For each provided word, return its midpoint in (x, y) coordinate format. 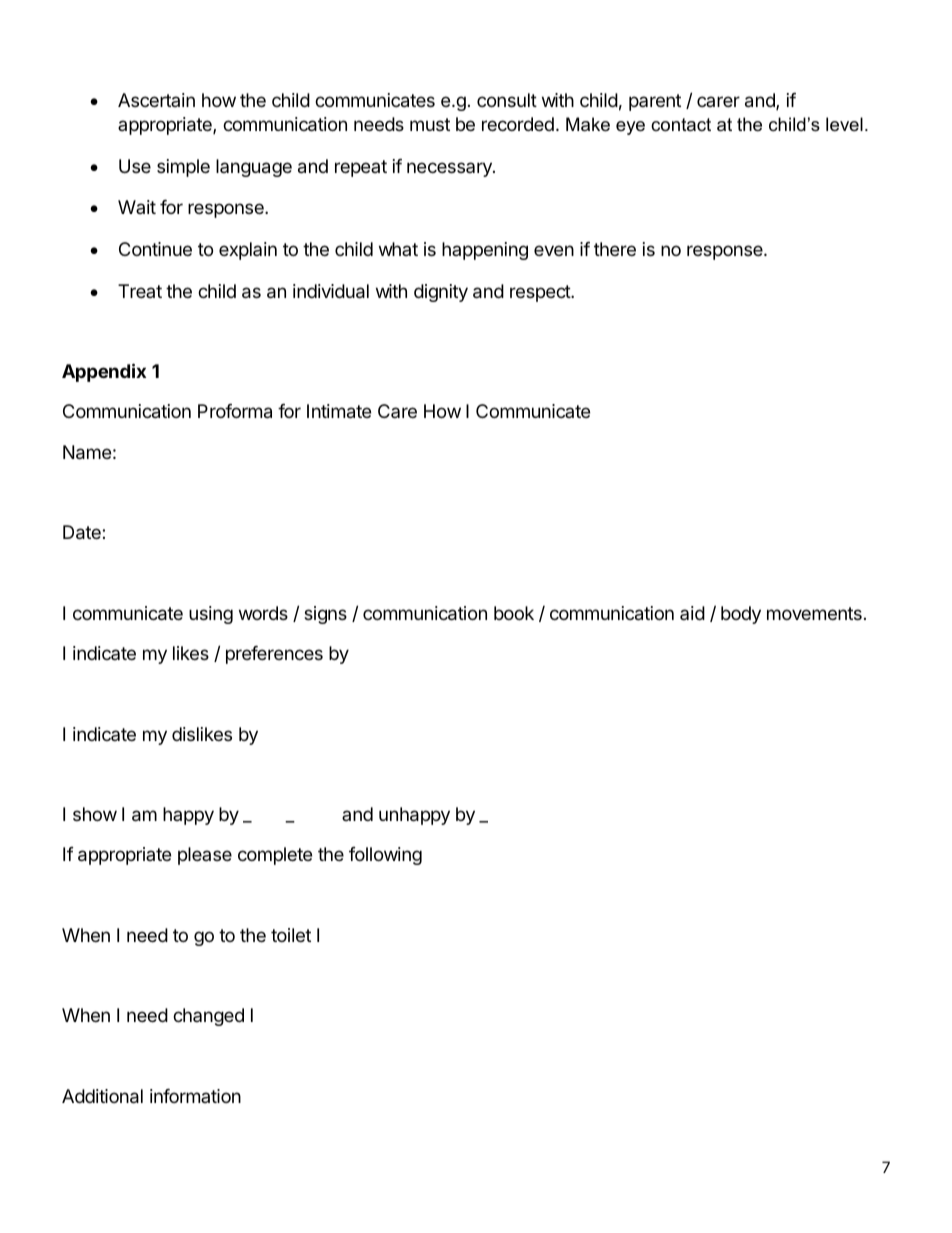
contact (681, 125)
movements (814, 613)
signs (325, 615)
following (385, 856)
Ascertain (156, 100)
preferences (274, 655)
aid (692, 613)
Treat (140, 291)
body (741, 615)
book (514, 613)
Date (83, 532)
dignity (441, 293)
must (430, 124)
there (615, 249)
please (205, 856)
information (195, 1096)
